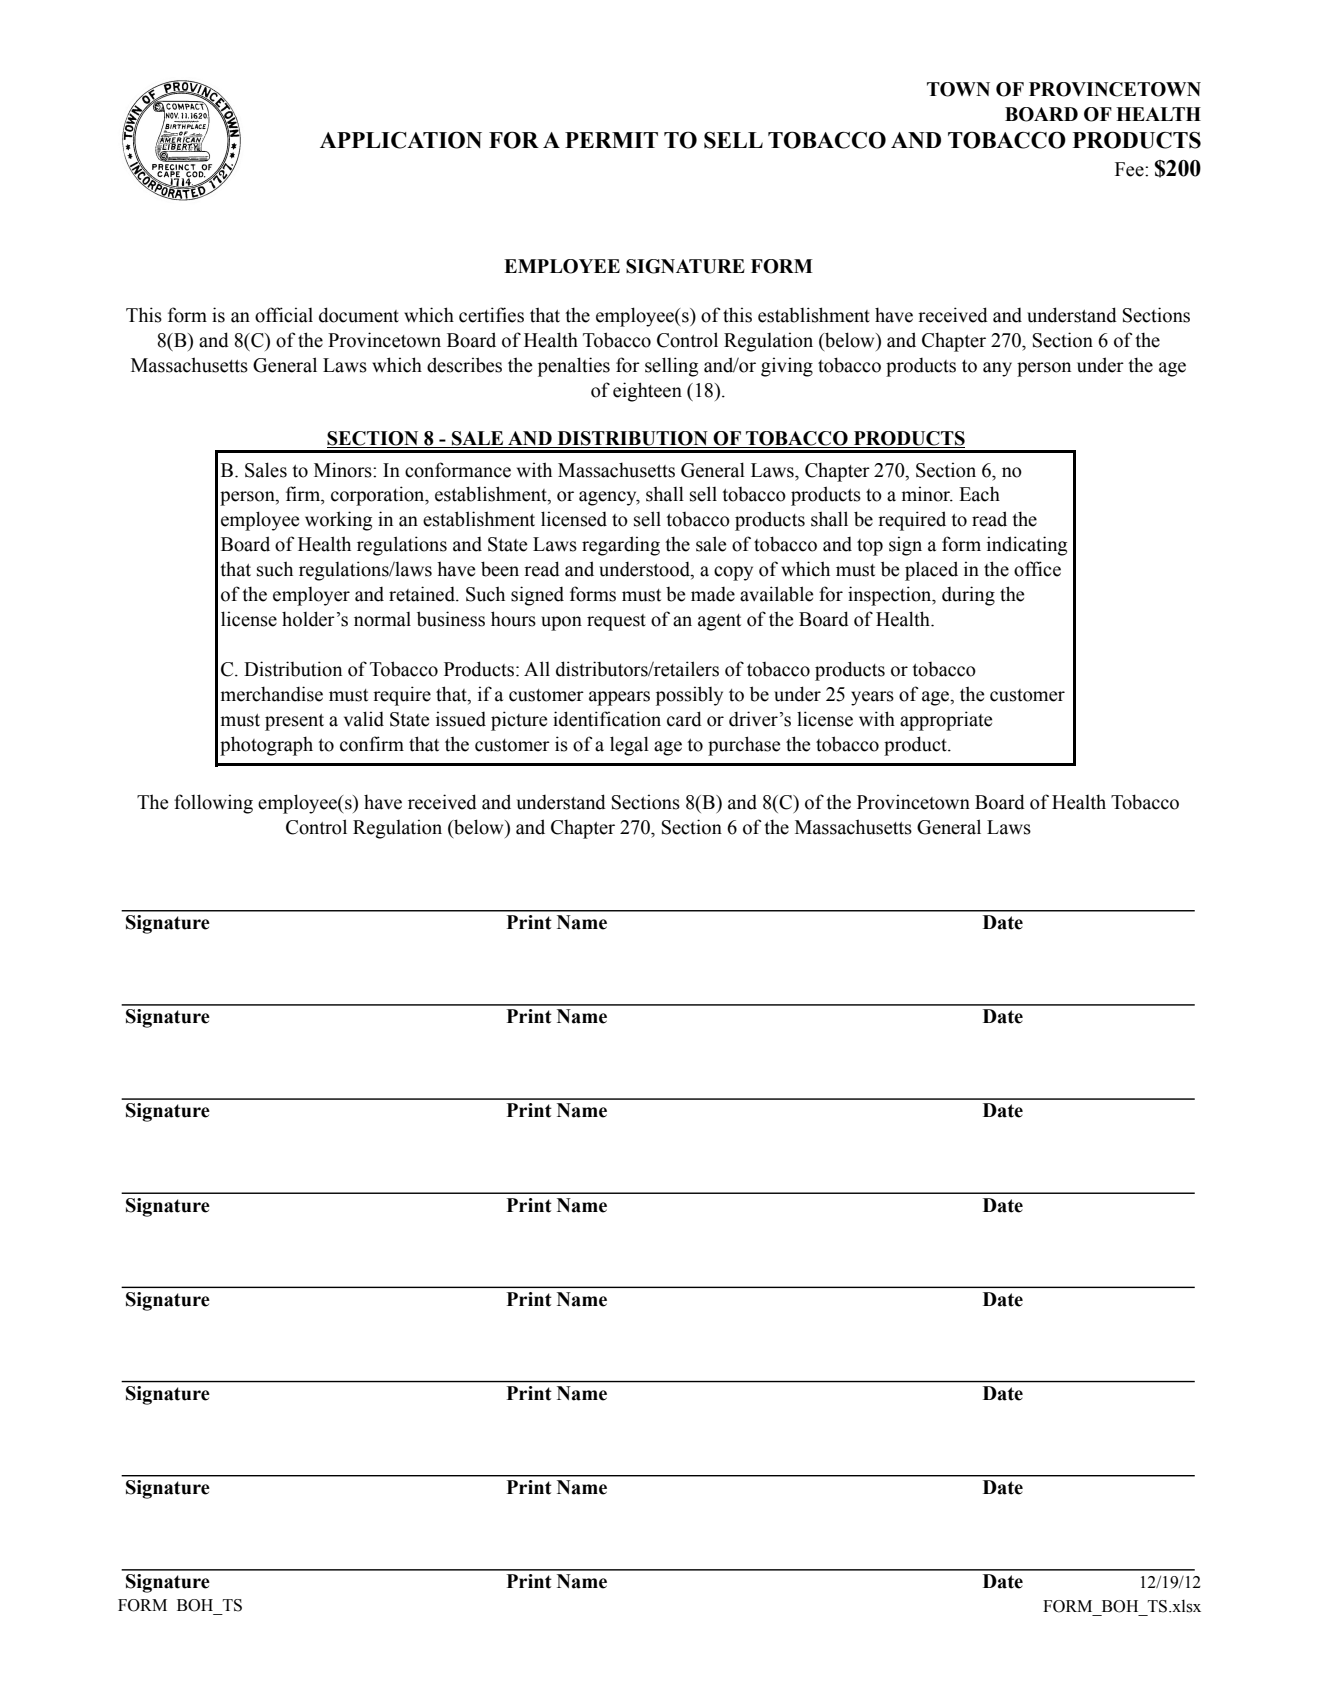  I want to click on photograph, so click(266, 746).
